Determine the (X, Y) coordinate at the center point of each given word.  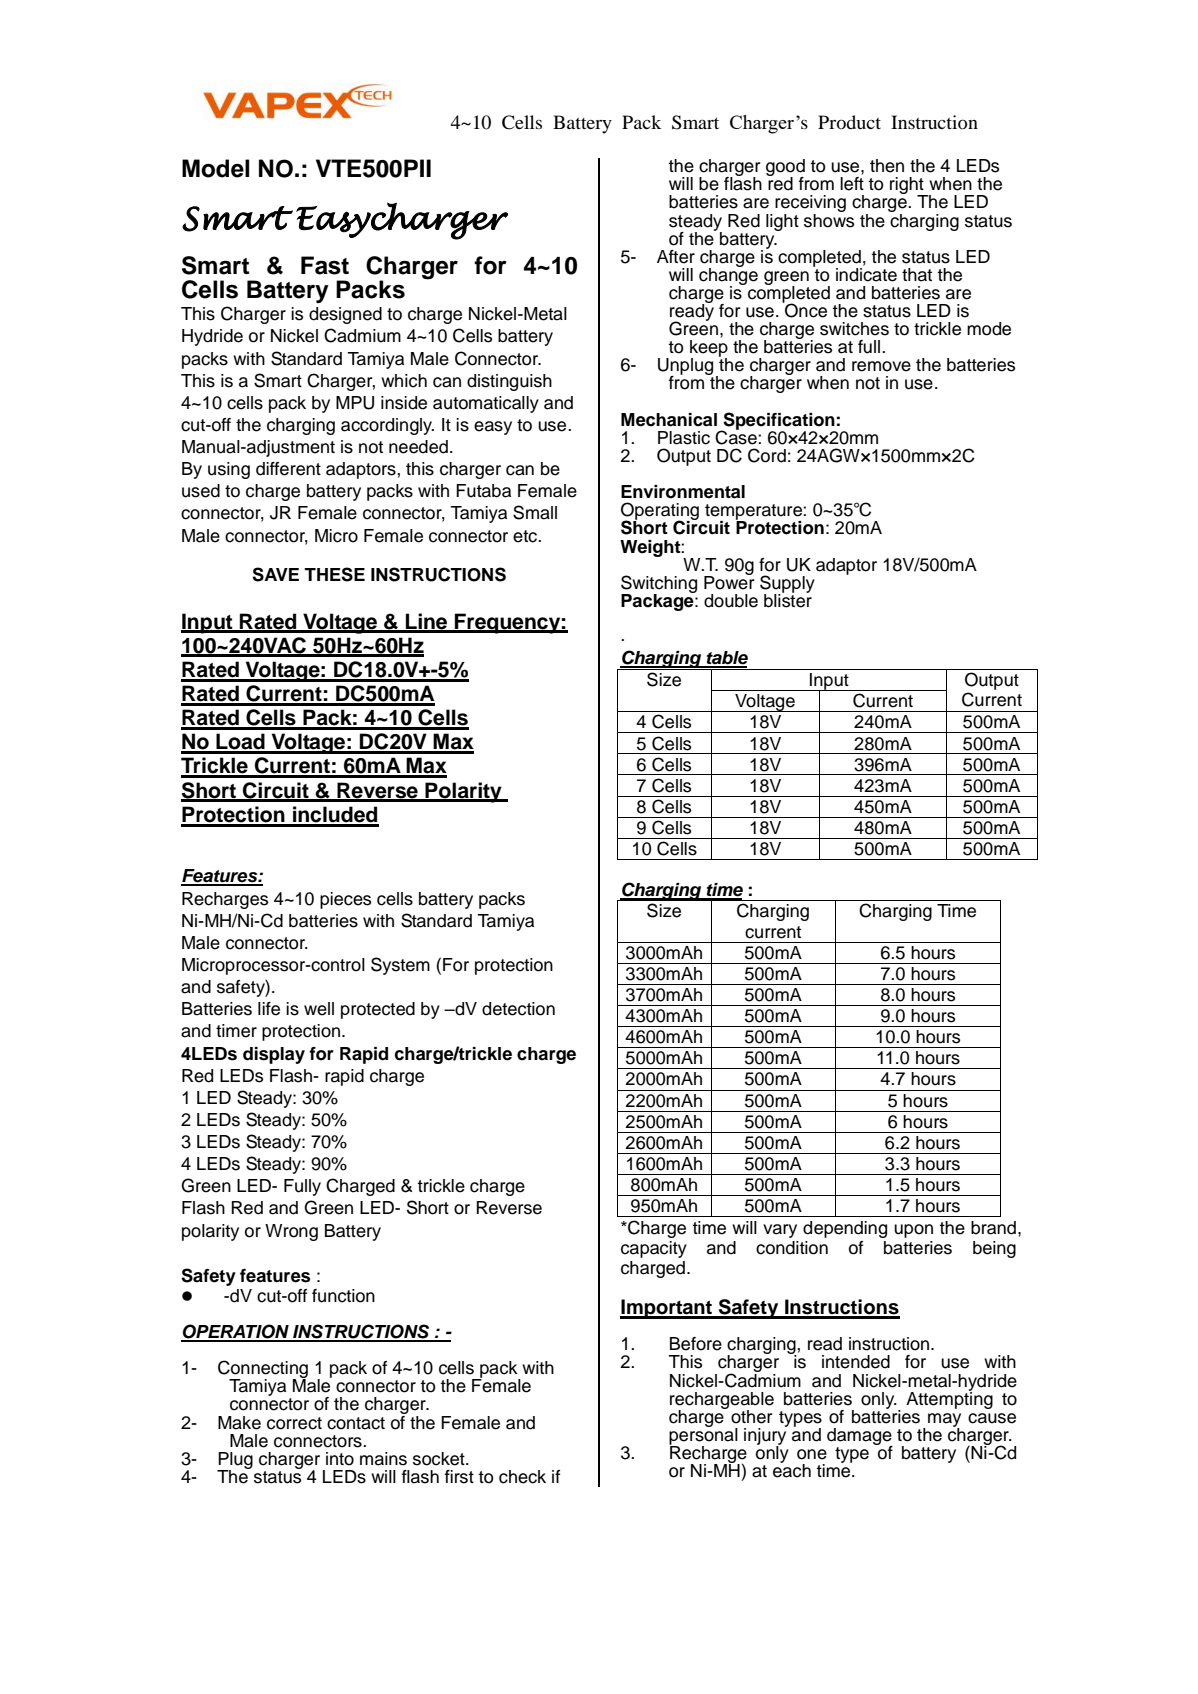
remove (881, 366)
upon (913, 1231)
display (274, 1055)
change (728, 276)
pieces (345, 900)
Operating (660, 512)
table (726, 659)
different (288, 469)
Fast (325, 265)
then (887, 166)
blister (788, 599)
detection (518, 1009)
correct (294, 1423)
